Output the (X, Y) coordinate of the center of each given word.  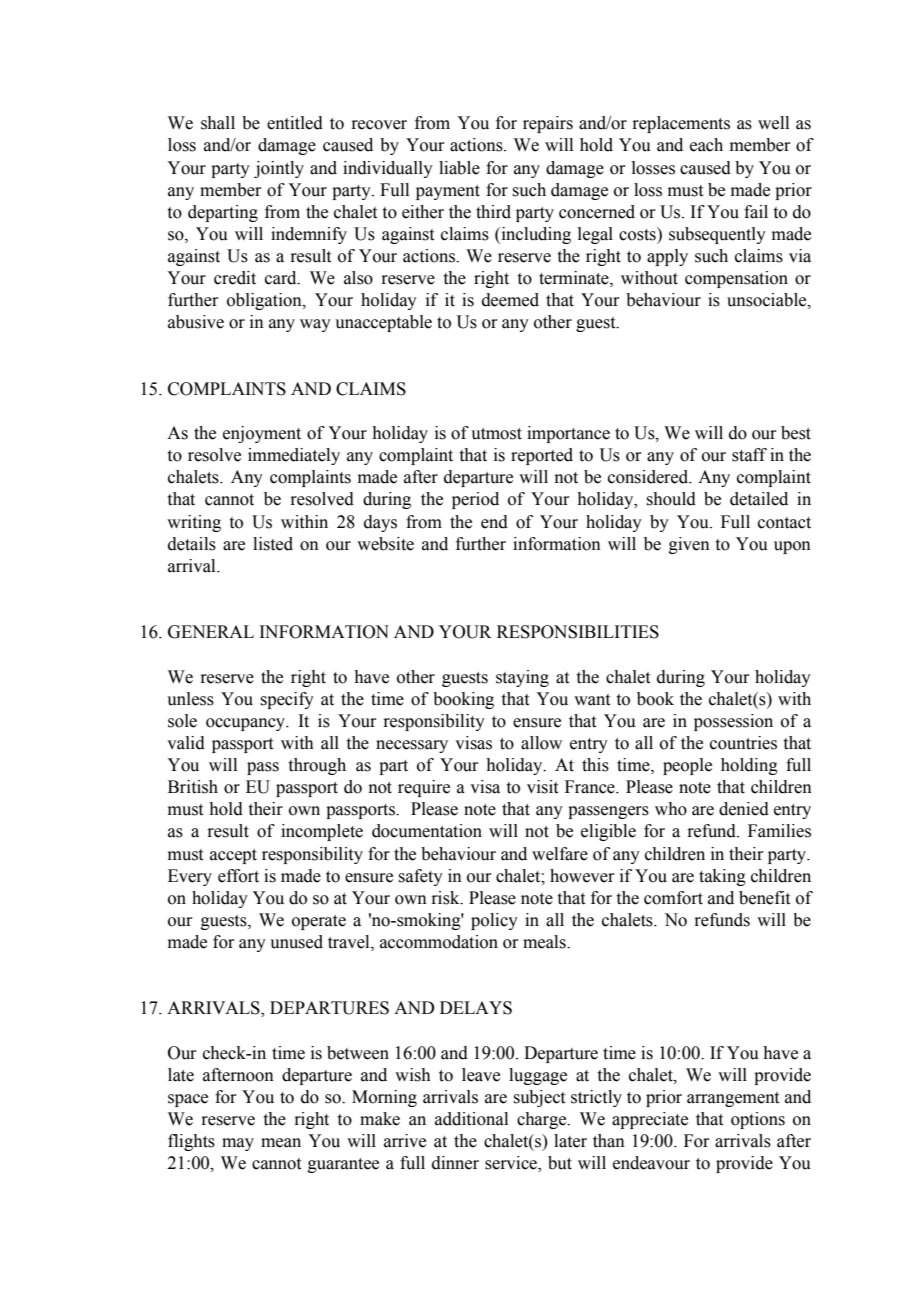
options (758, 1120)
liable (459, 168)
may (238, 1144)
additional (471, 1119)
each (706, 145)
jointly (279, 169)
